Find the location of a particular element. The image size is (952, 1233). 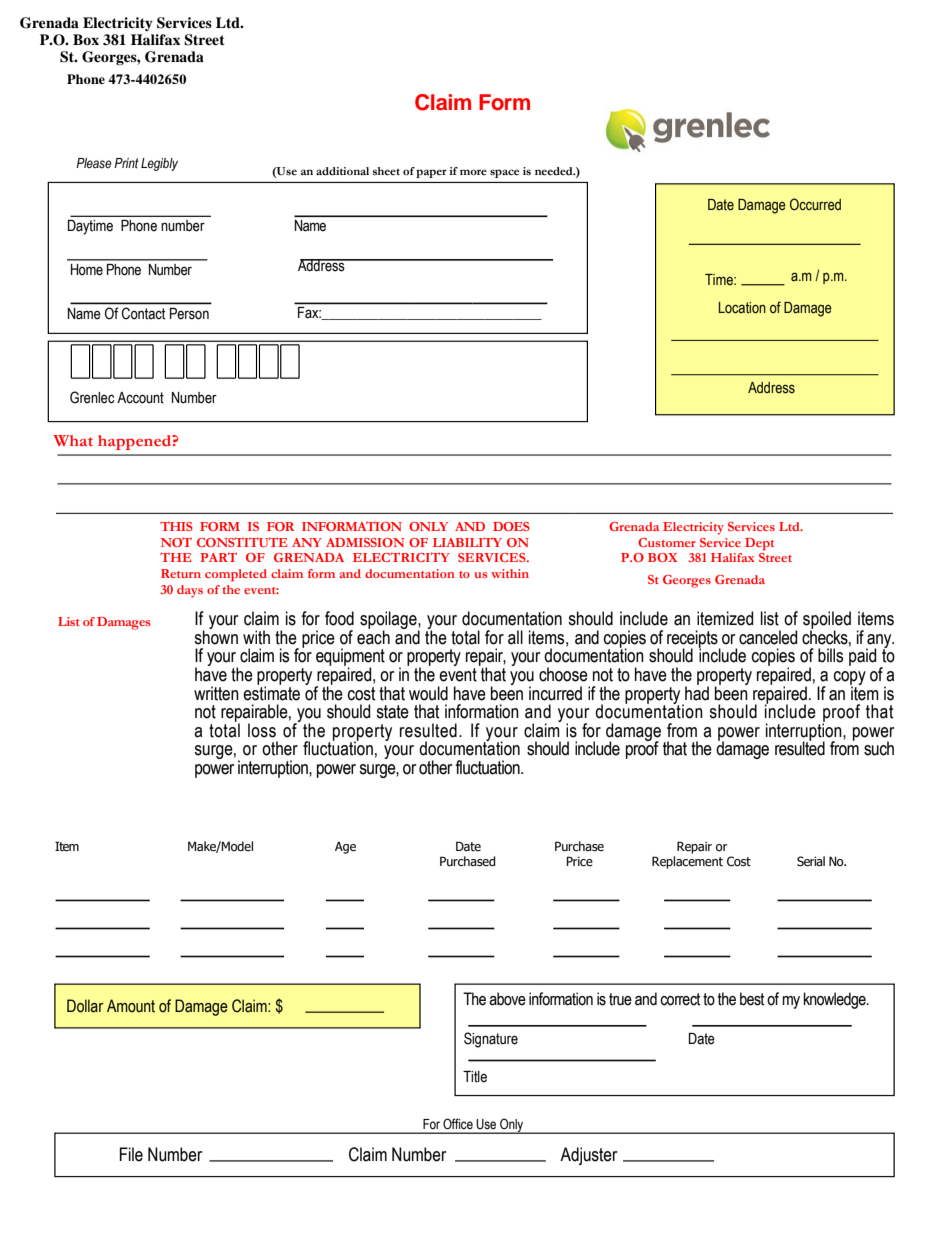

DOES is located at coordinates (511, 526).
